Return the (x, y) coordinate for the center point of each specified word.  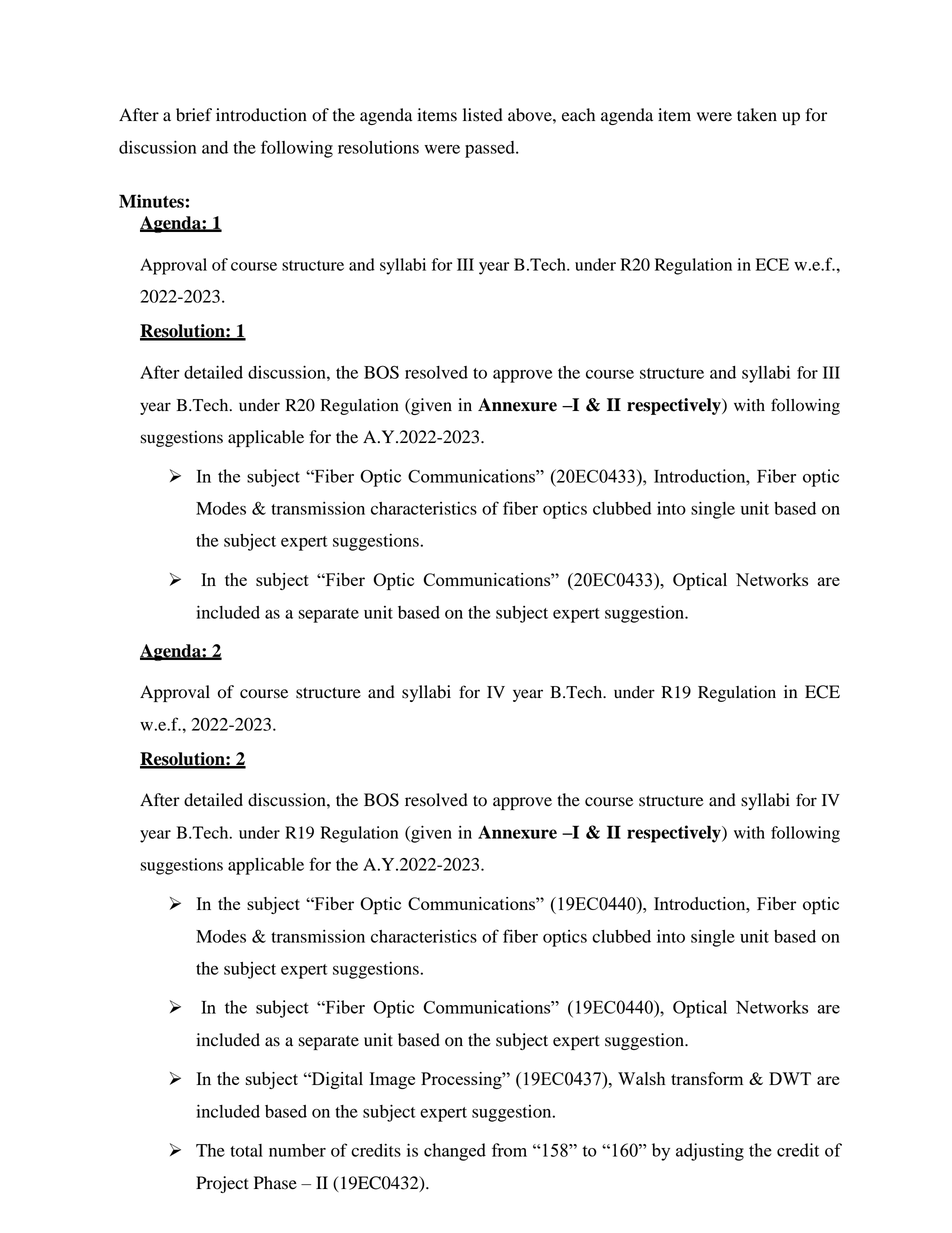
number (297, 1150)
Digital (336, 1080)
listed (483, 115)
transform (707, 1078)
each (578, 115)
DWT (790, 1078)
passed (491, 149)
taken (757, 115)
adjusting (710, 1152)
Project (222, 1184)
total (246, 1150)
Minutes (151, 201)
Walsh (642, 1078)
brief (194, 115)
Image (392, 1080)
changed (455, 1152)
